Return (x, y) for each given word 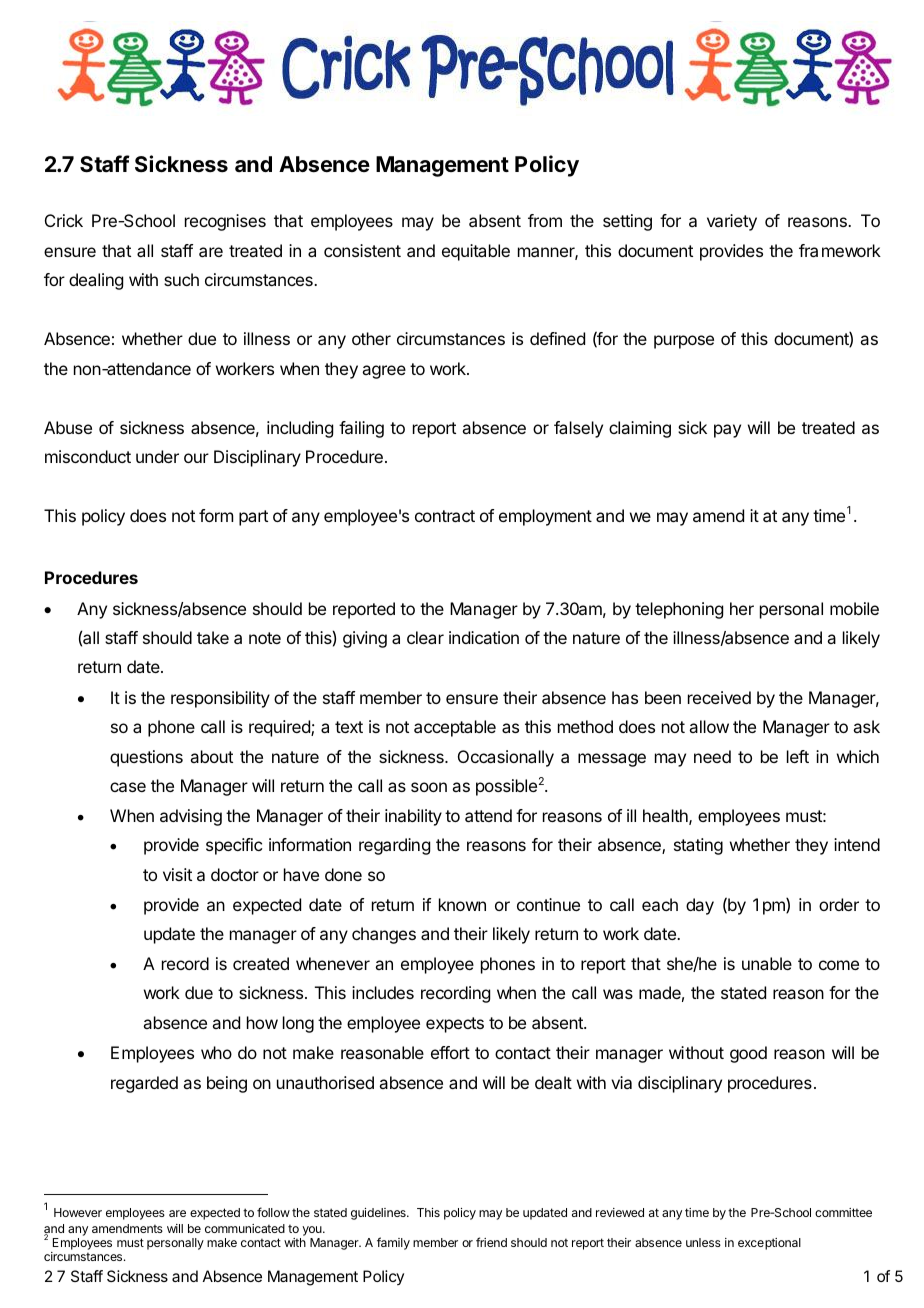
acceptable (455, 728)
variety (732, 222)
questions (146, 758)
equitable (476, 252)
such (181, 279)
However (78, 1212)
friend (491, 1242)
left (798, 756)
